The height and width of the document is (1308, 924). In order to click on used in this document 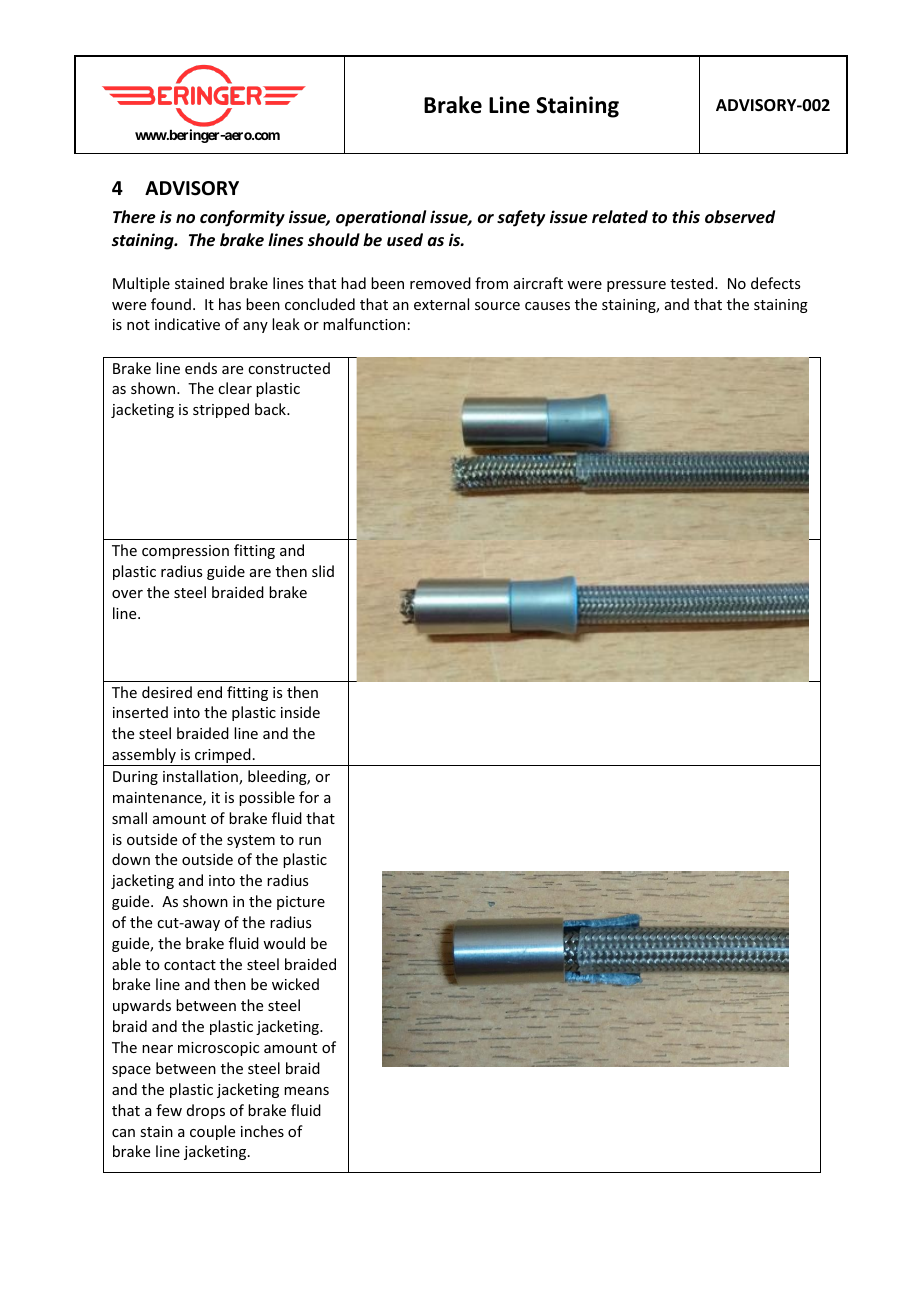, I will do `click(405, 240)`.
